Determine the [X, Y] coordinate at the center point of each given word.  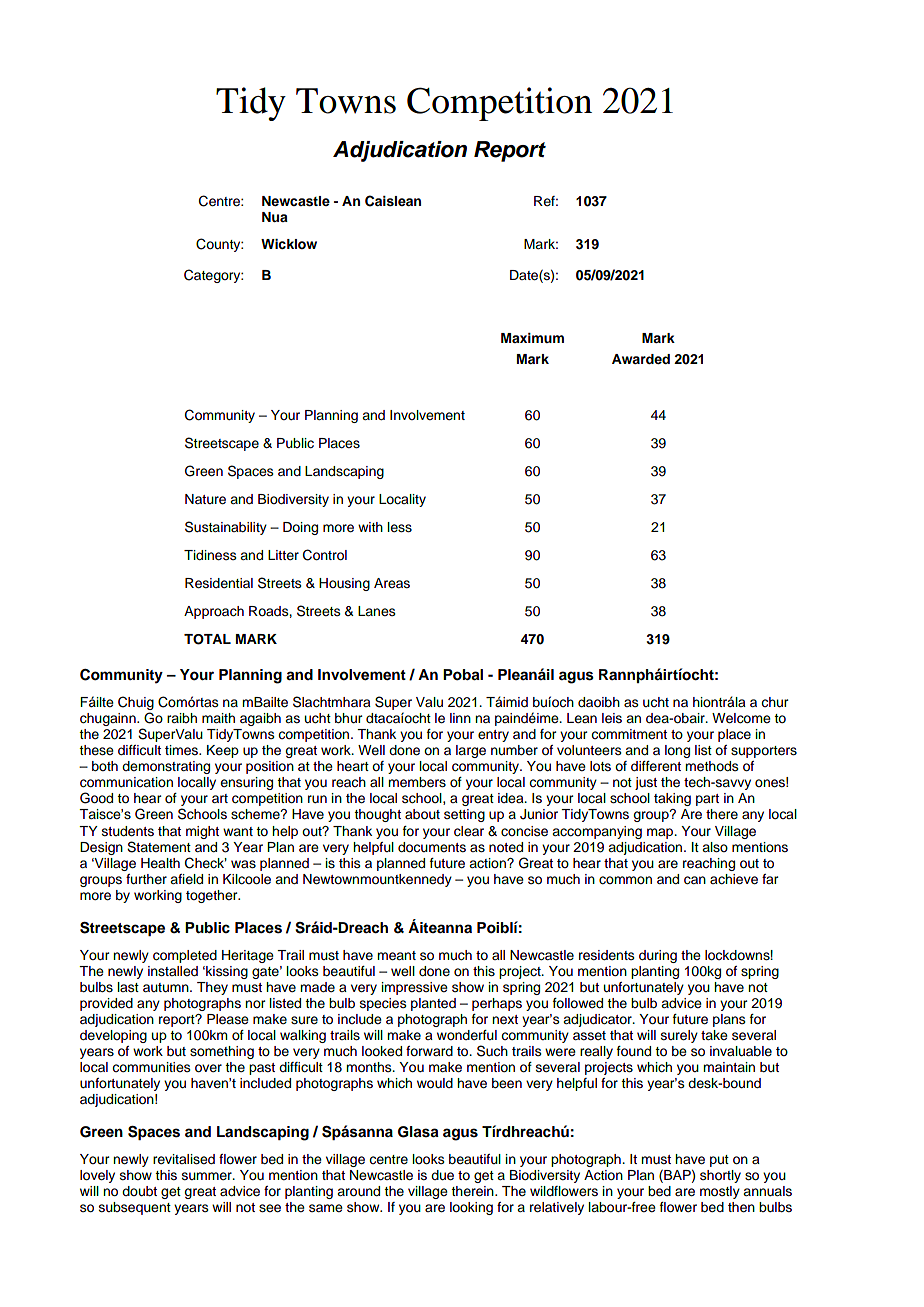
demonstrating [166, 767]
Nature [205, 499]
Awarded [641, 359]
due [442, 1175]
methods [712, 766]
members [417, 782]
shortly [720, 1176]
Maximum [532, 338]
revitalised [184, 1159]
